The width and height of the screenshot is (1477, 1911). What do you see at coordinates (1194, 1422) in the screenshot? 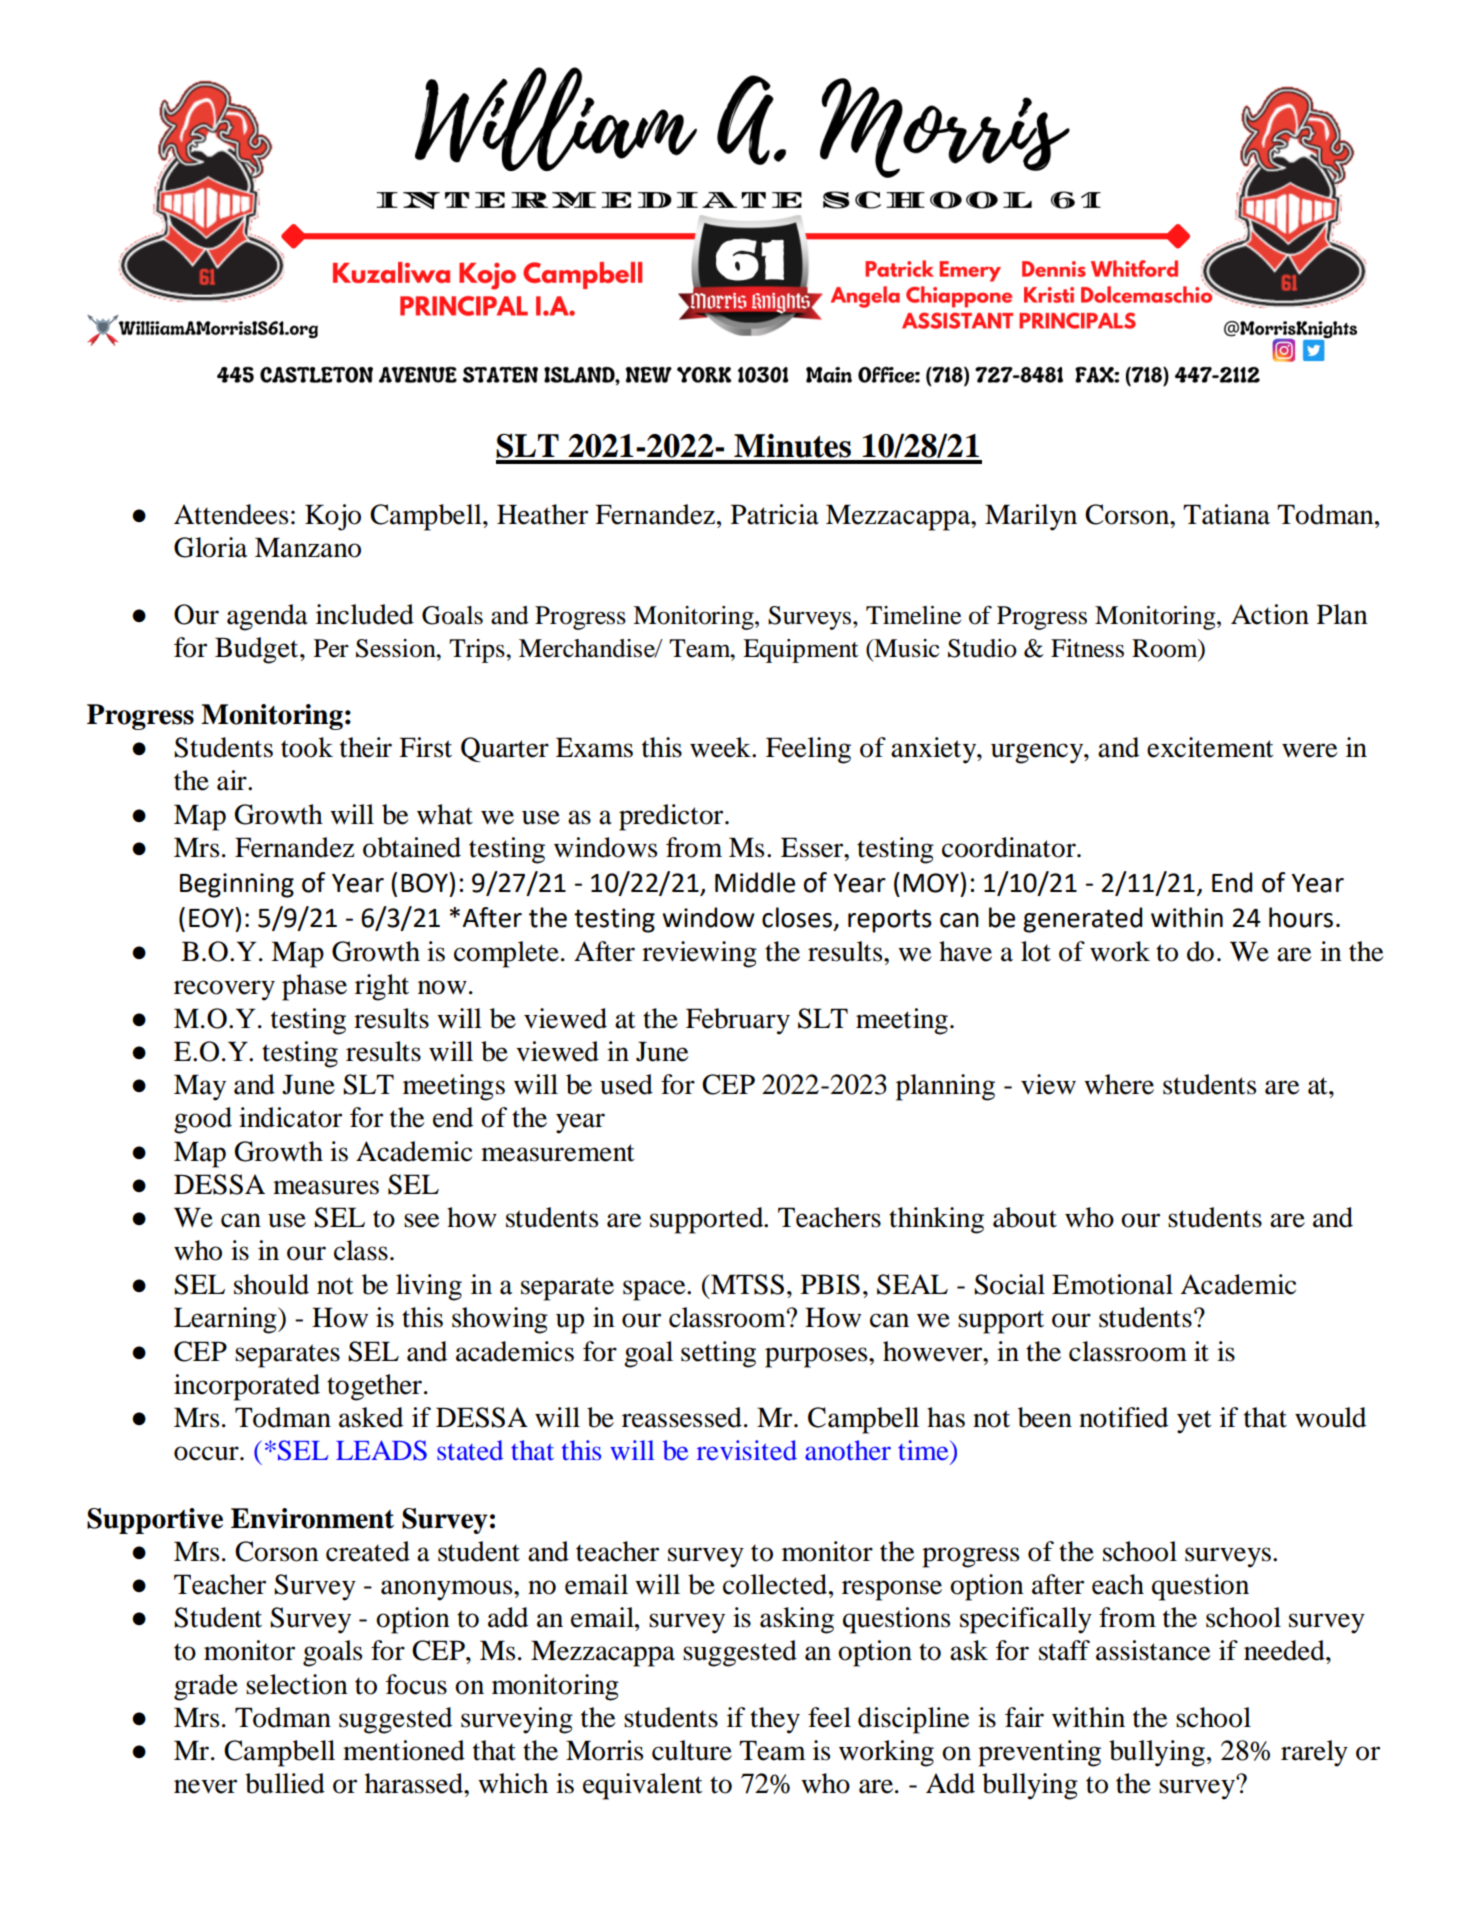
I see `yet` at bounding box center [1194, 1422].
